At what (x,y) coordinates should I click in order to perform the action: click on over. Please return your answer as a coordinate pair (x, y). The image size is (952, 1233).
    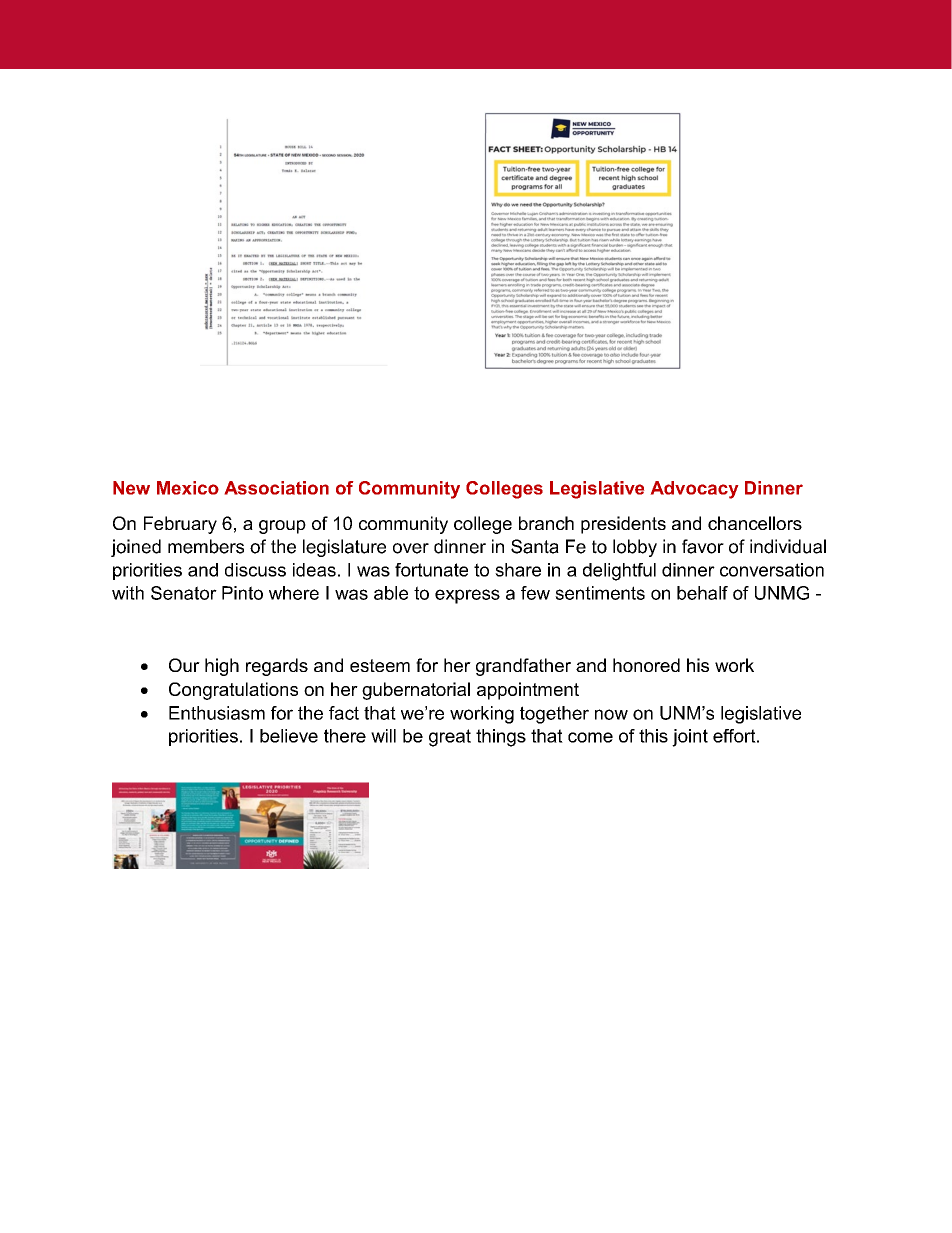
    Looking at the image, I should click on (411, 548).
